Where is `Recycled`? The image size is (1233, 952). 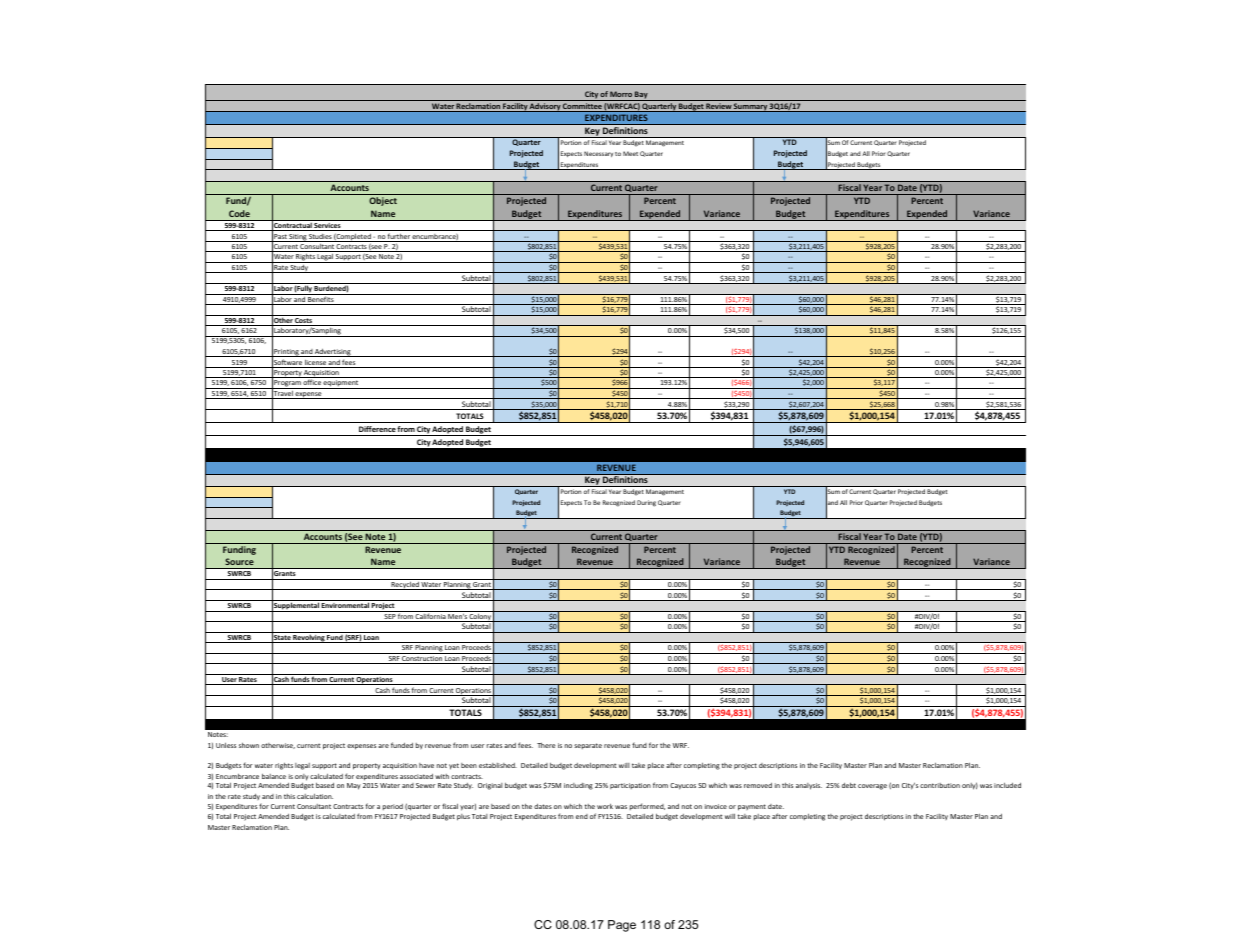 Recycled is located at coordinates (405, 585).
